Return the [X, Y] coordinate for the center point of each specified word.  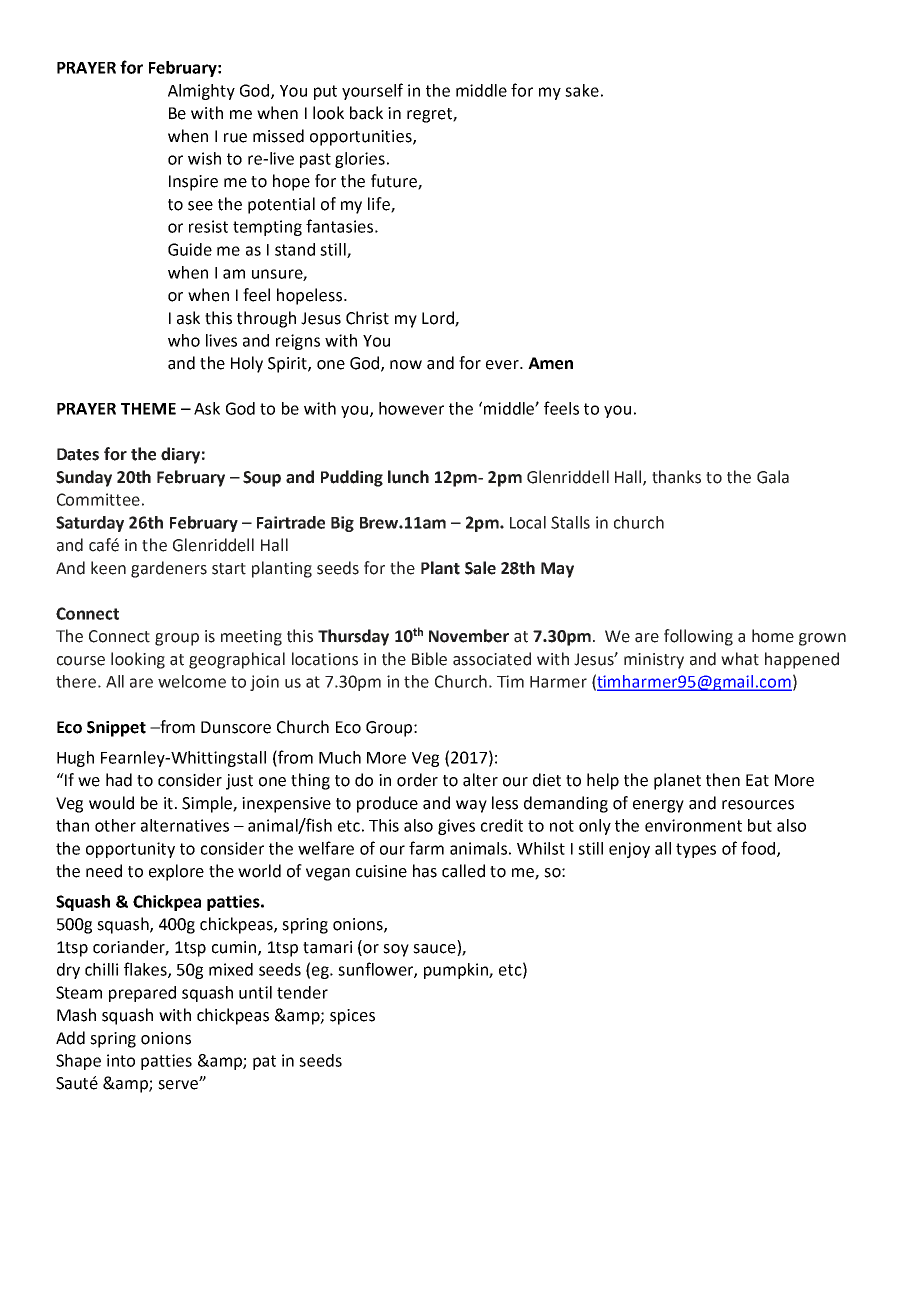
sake [582, 90]
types [696, 850]
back [366, 113]
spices [352, 1017]
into [121, 1060]
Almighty [201, 92]
